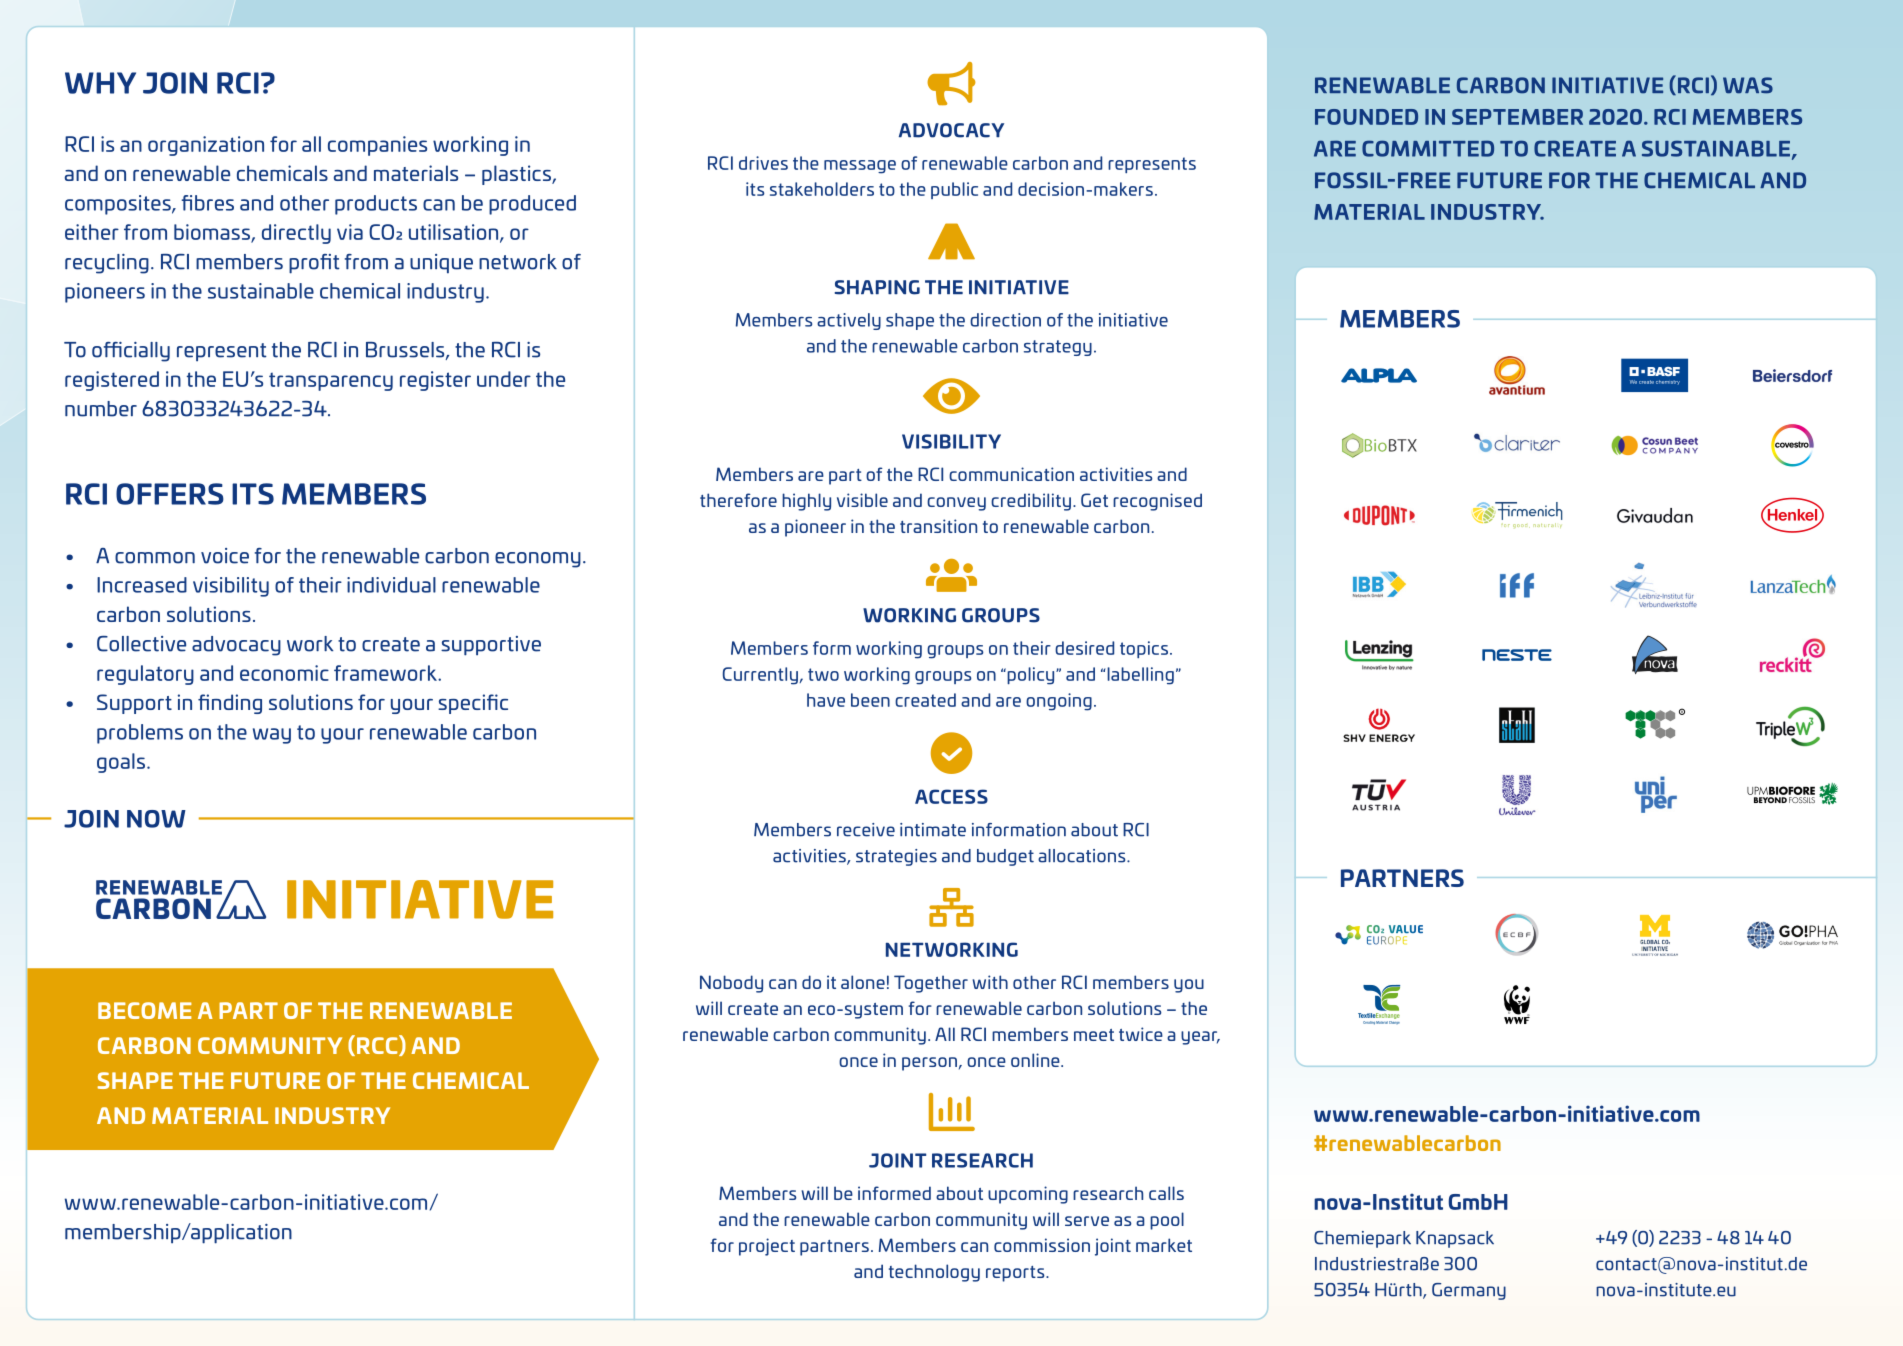 This page has height=1346, width=1903. Describe the element at coordinates (1140, 676) in the page. I see `labelling` at that location.
